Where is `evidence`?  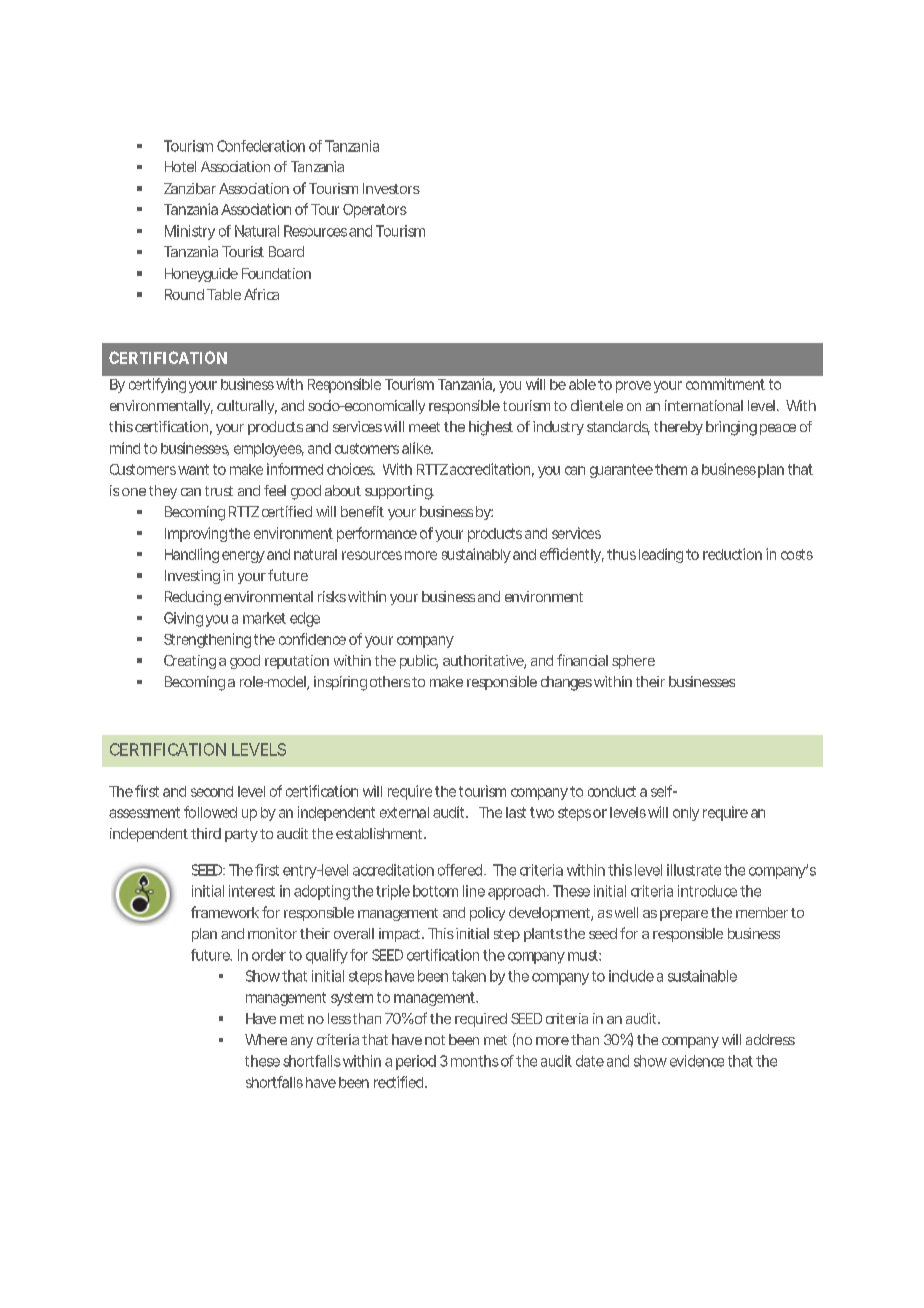 evidence is located at coordinates (697, 1061).
